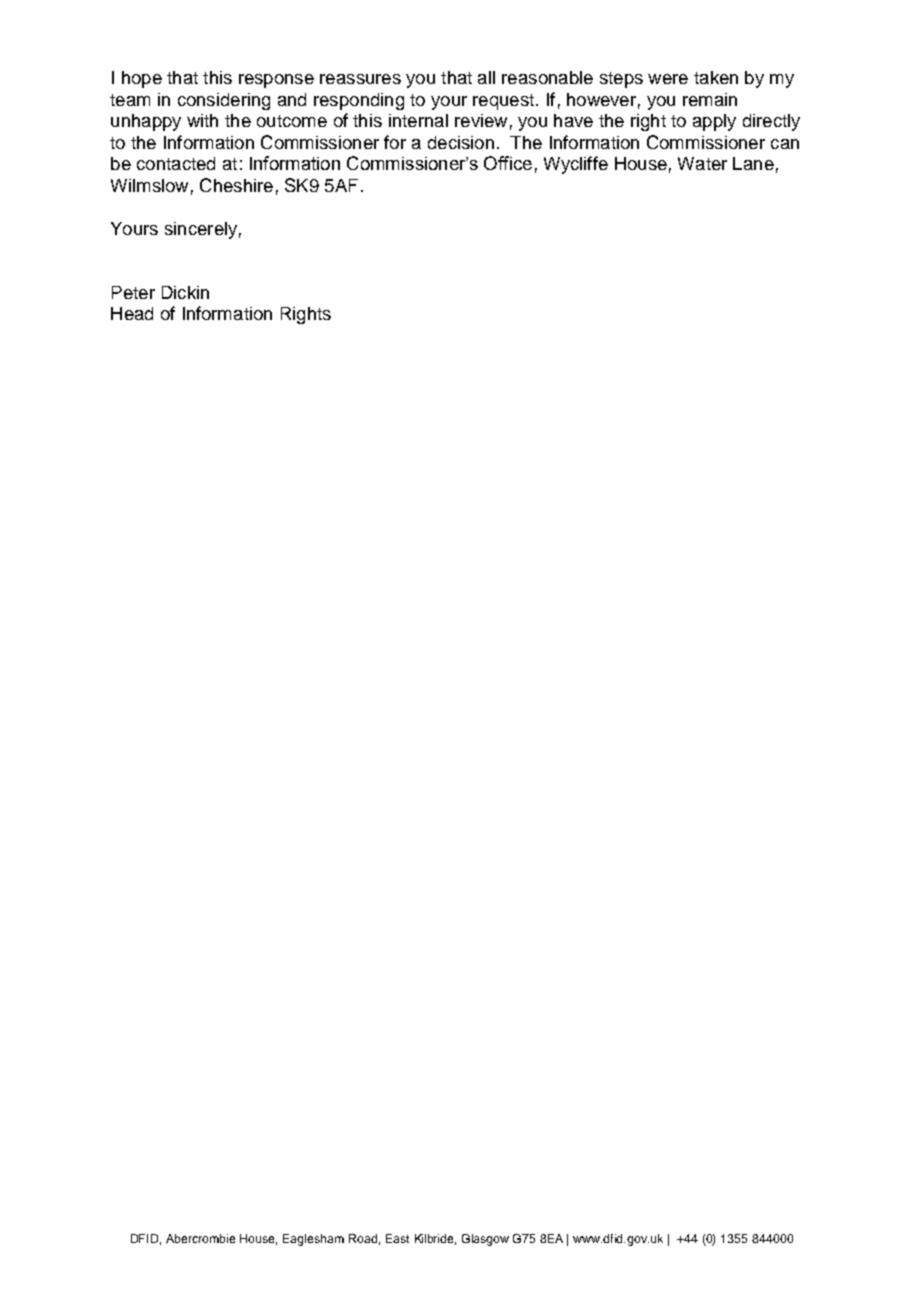 Image resolution: width=924 pixels, height=1308 pixels. What do you see at coordinates (202, 120) in the page?
I see `with` at bounding box center [202, 120].
